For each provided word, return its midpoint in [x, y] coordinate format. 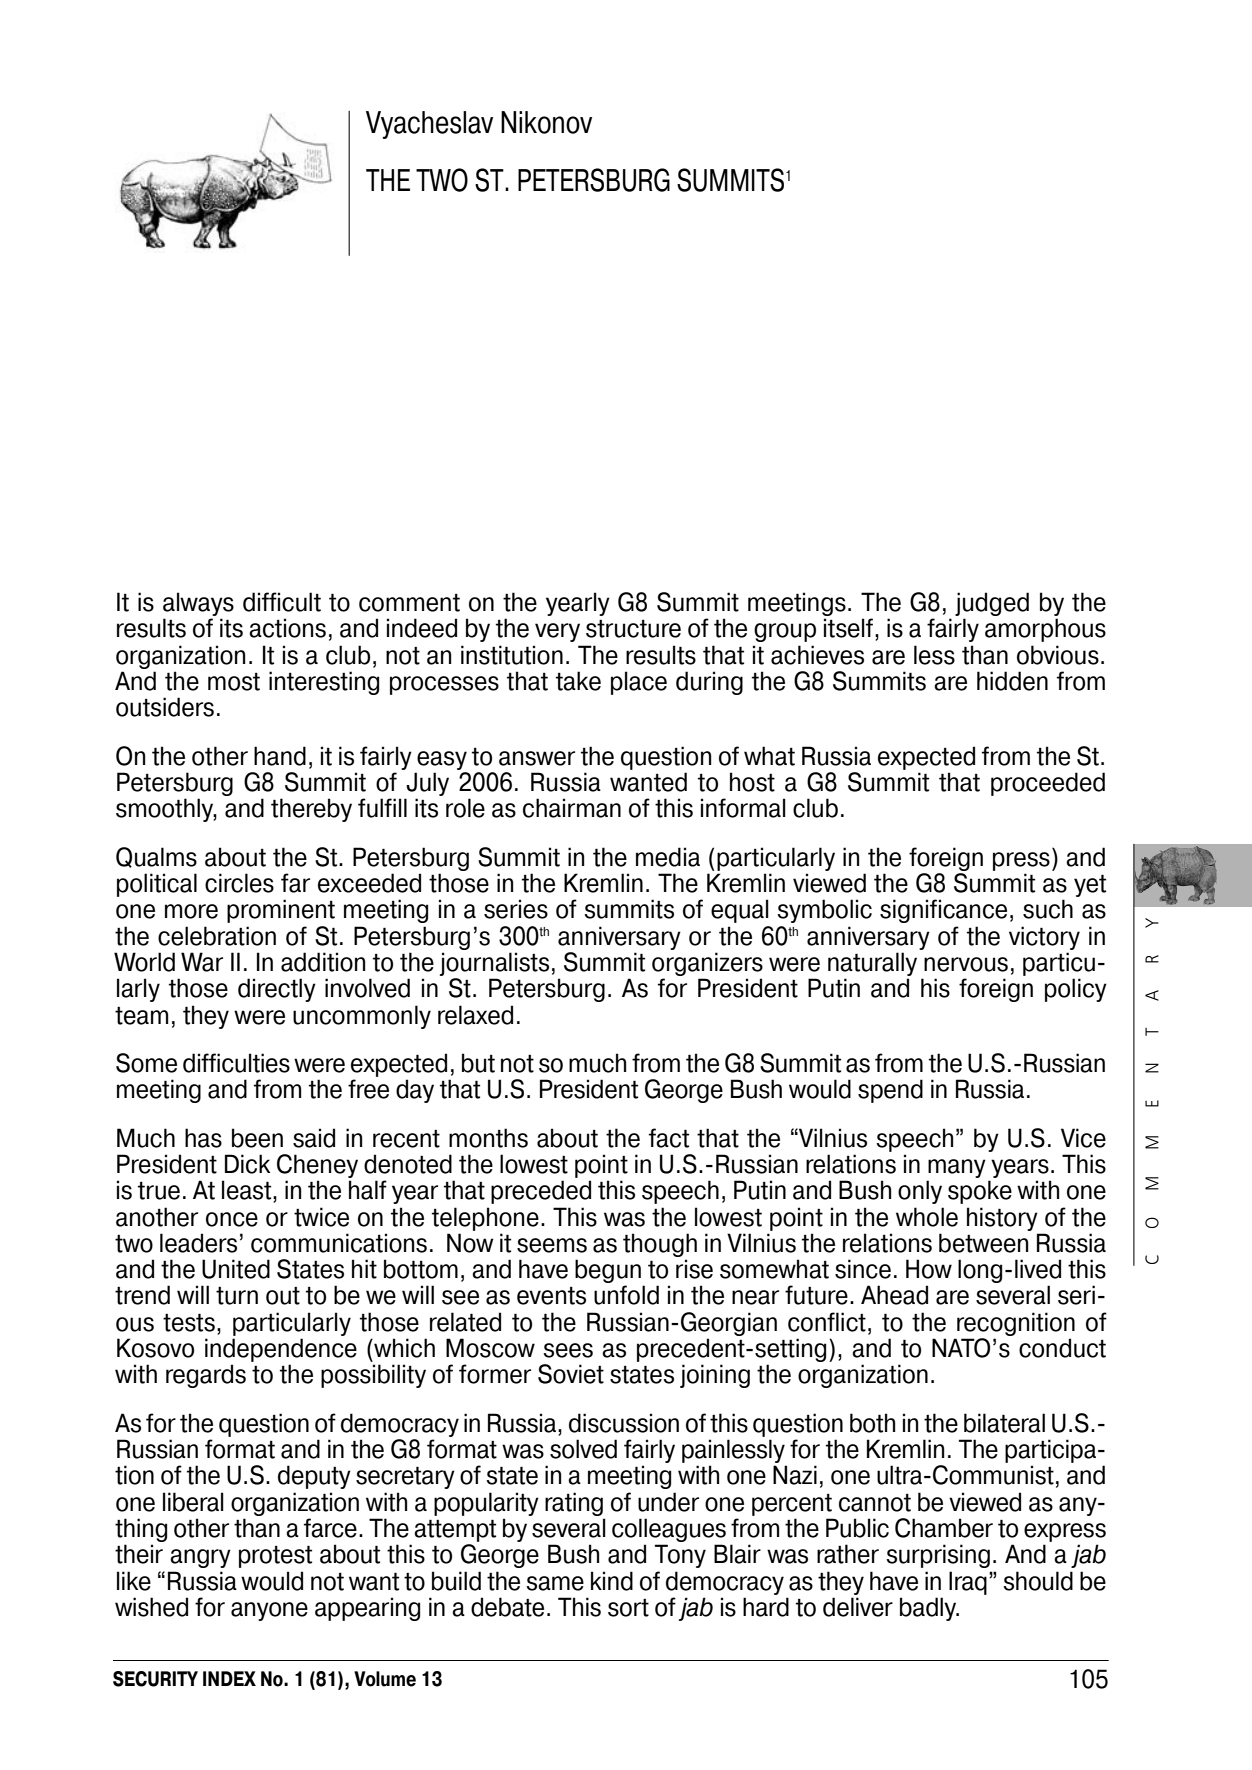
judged [992, 605]
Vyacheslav [429, 125]
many [957, 1168]
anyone [269, 1611]
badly [929, 1609]
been [257, 1138]
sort [628, 1608]
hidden [1012, 681]
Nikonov [546, 122]
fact [669, 1138]
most [234, 682]
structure [633, 629]
